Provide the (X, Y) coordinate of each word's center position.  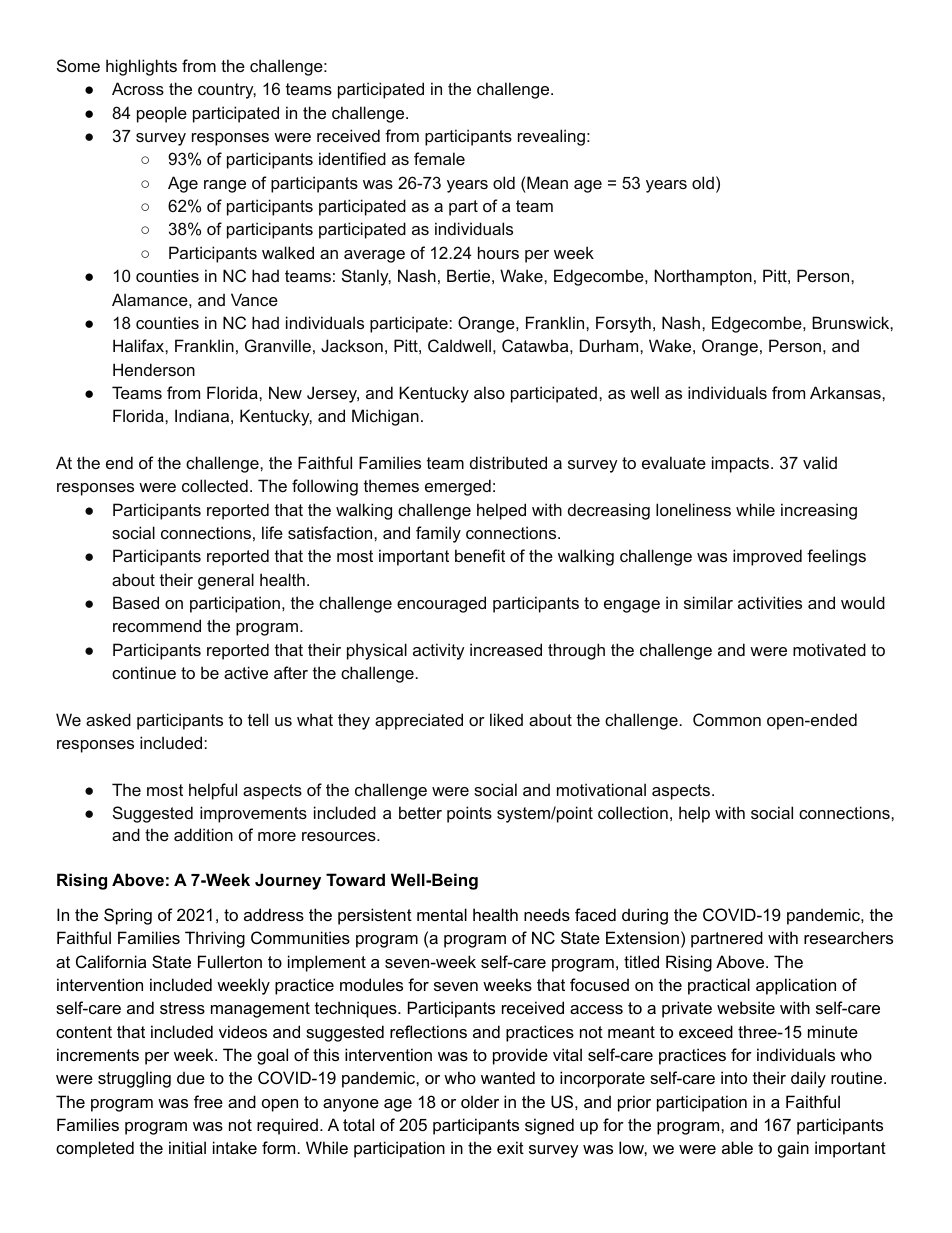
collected (215, 485)
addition (203, 834)
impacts (742, 464)
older (480, 1101)
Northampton (703, 277)
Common (727, 719)
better (420, 812)
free (208, 1101)
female (439, 158)
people (162, 114)
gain (793, 1149)
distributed (508, 462)
